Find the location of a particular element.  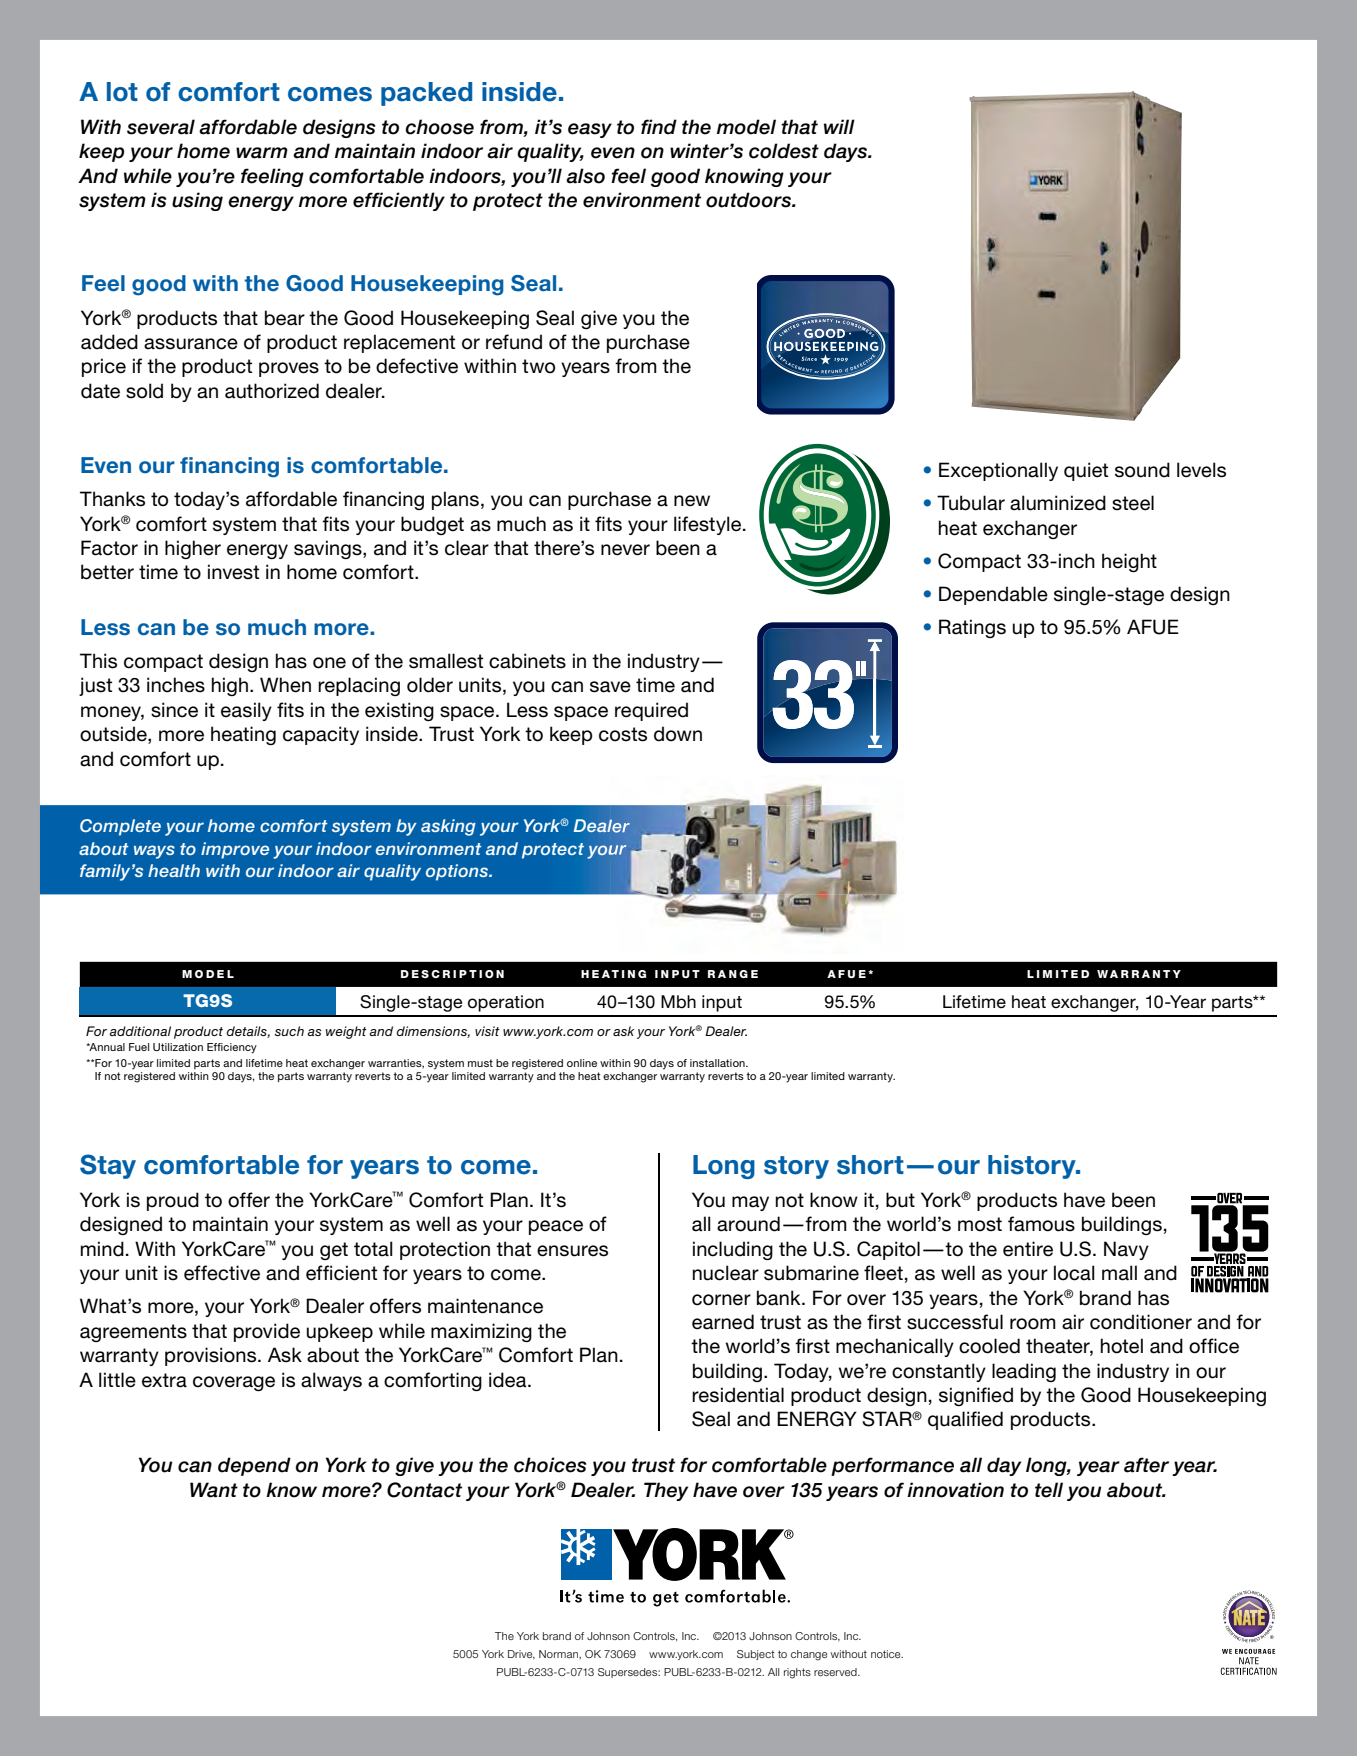

Want is located at coordinates (214, 1490).
